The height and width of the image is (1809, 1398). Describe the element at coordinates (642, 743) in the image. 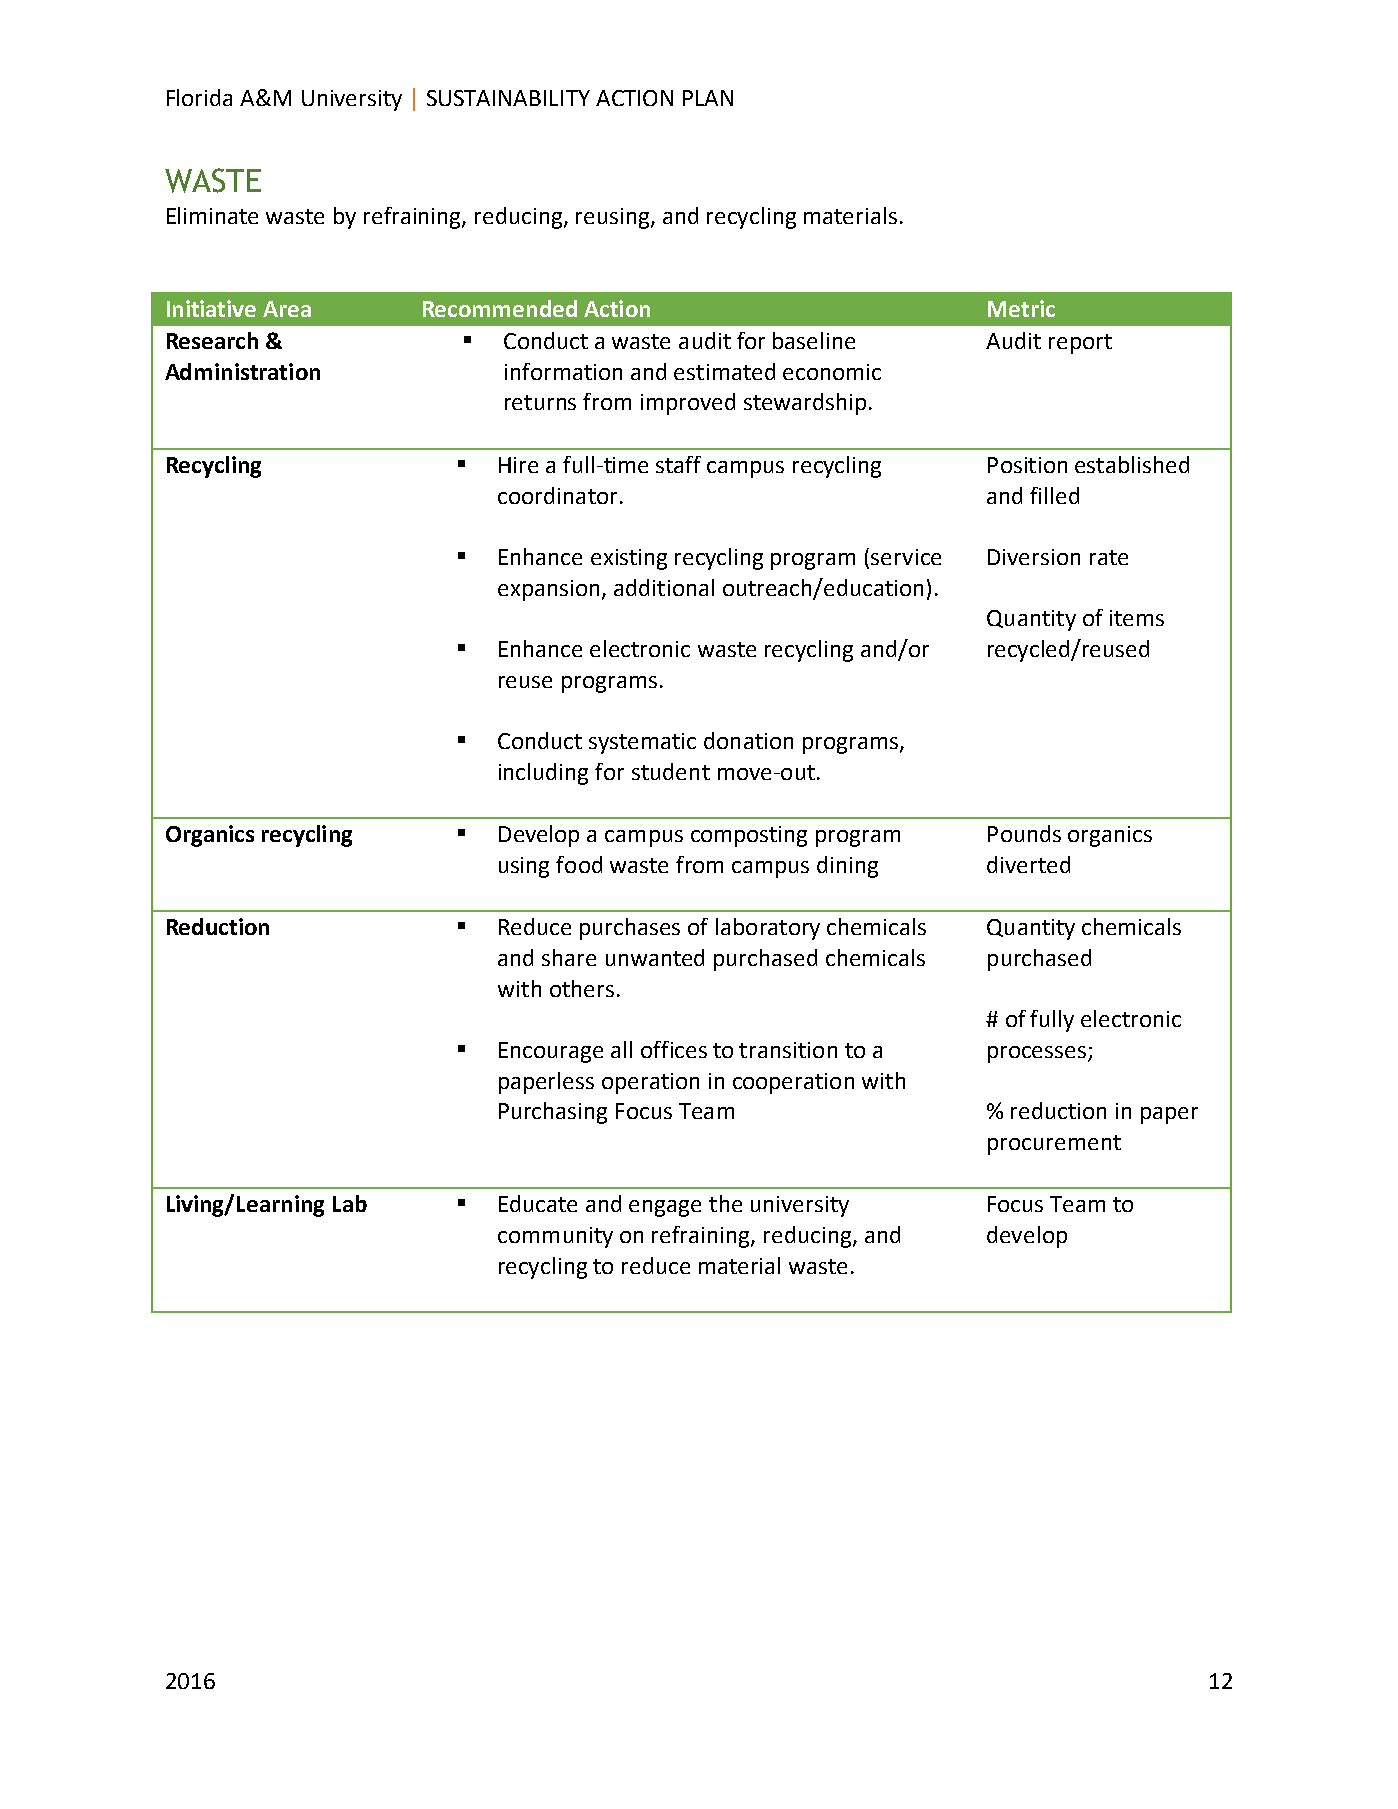

I see `systematic` at that location.
